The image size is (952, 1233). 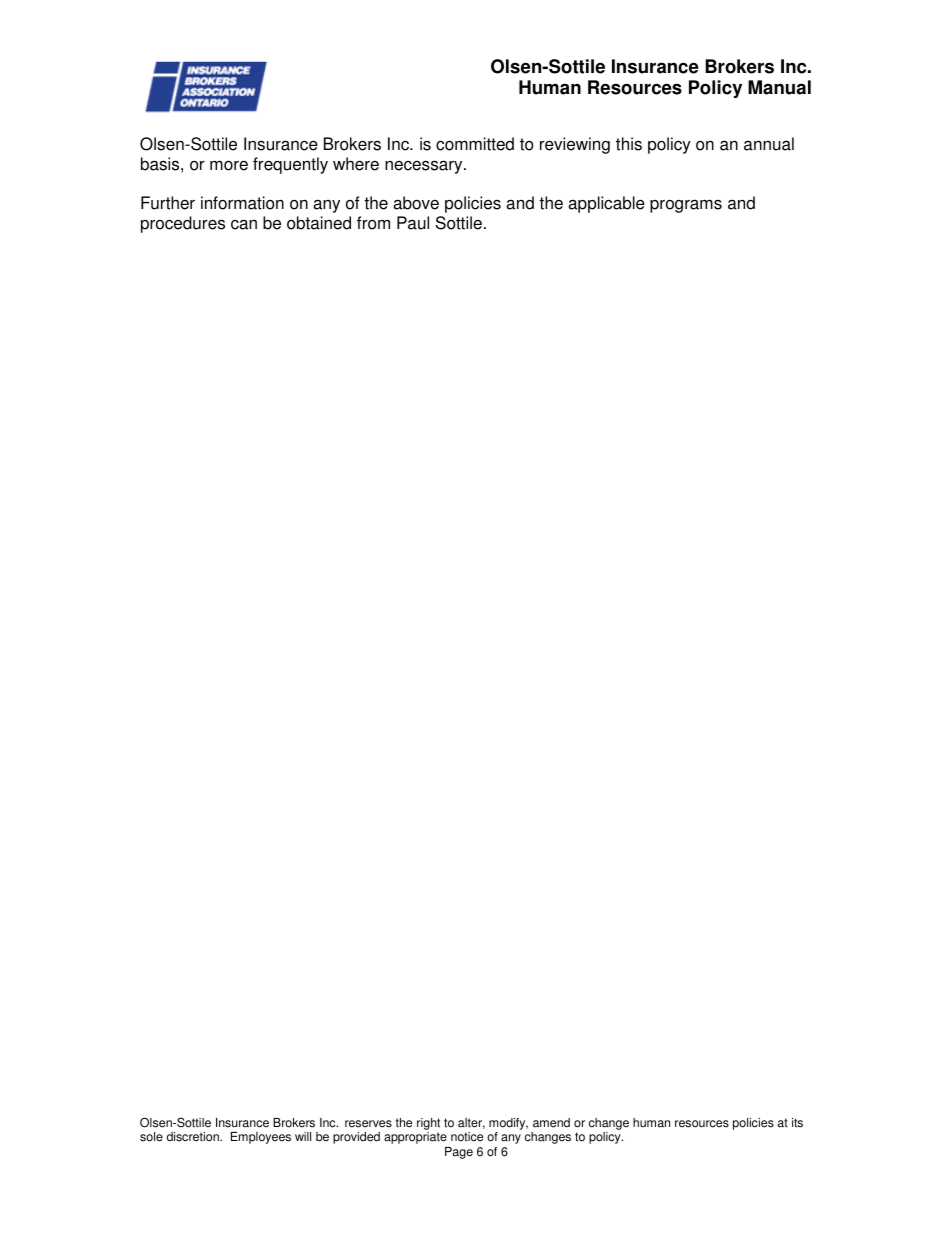 I want to click on notice, so click(x=467, y=1137).
